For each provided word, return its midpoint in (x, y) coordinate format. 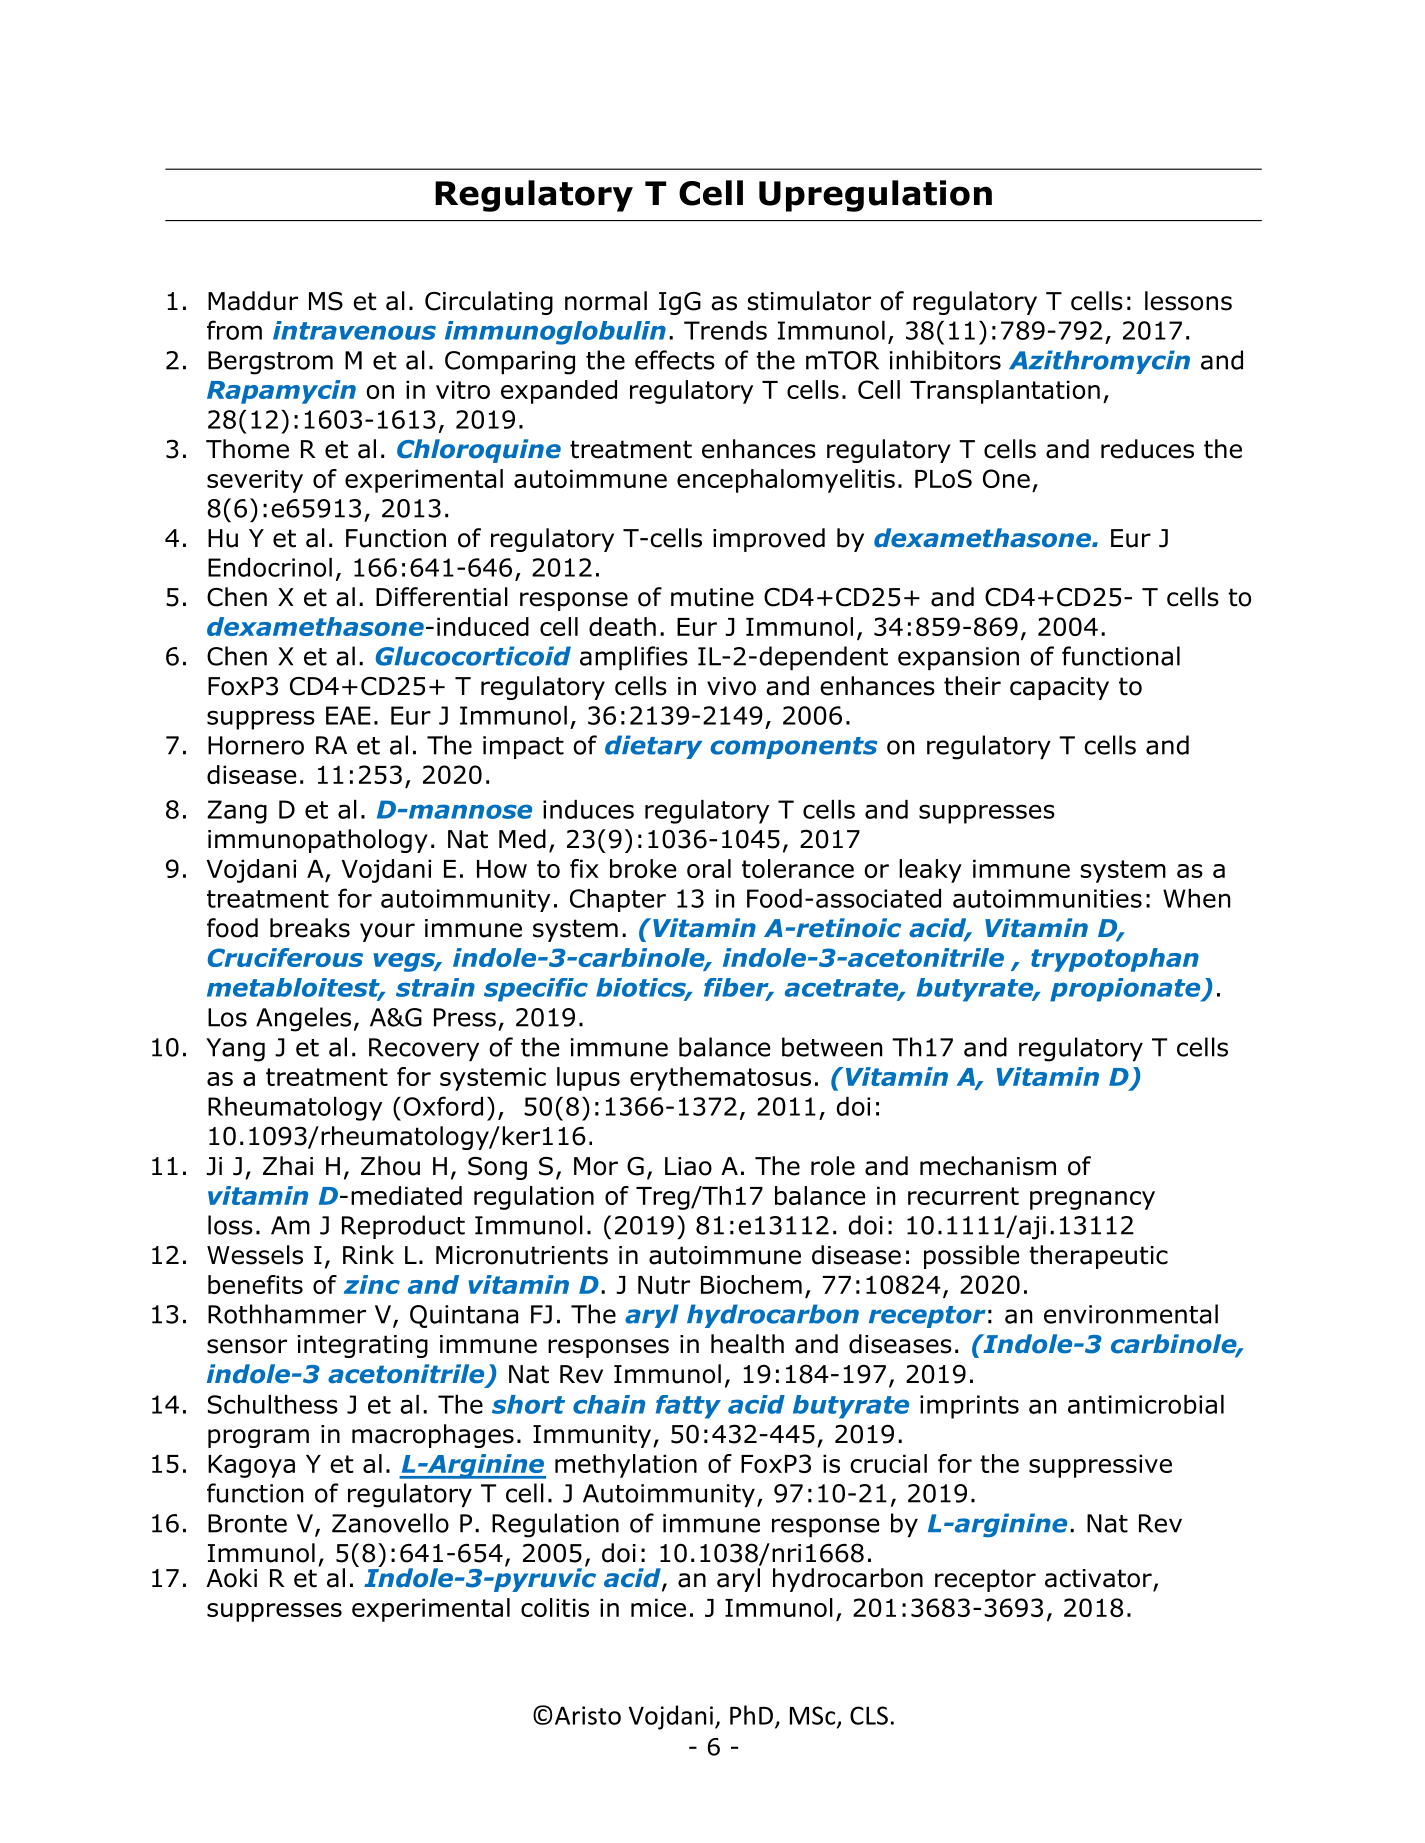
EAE (348, 715)
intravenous (354, 330)
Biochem (751, 1284)
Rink (368, 1254)
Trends (725, 330)
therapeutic (1098, 1257)
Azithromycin (1099, 362)
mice (658, 1607)
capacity (1059, 688)
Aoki (231, 1578)
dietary (653, 747)
